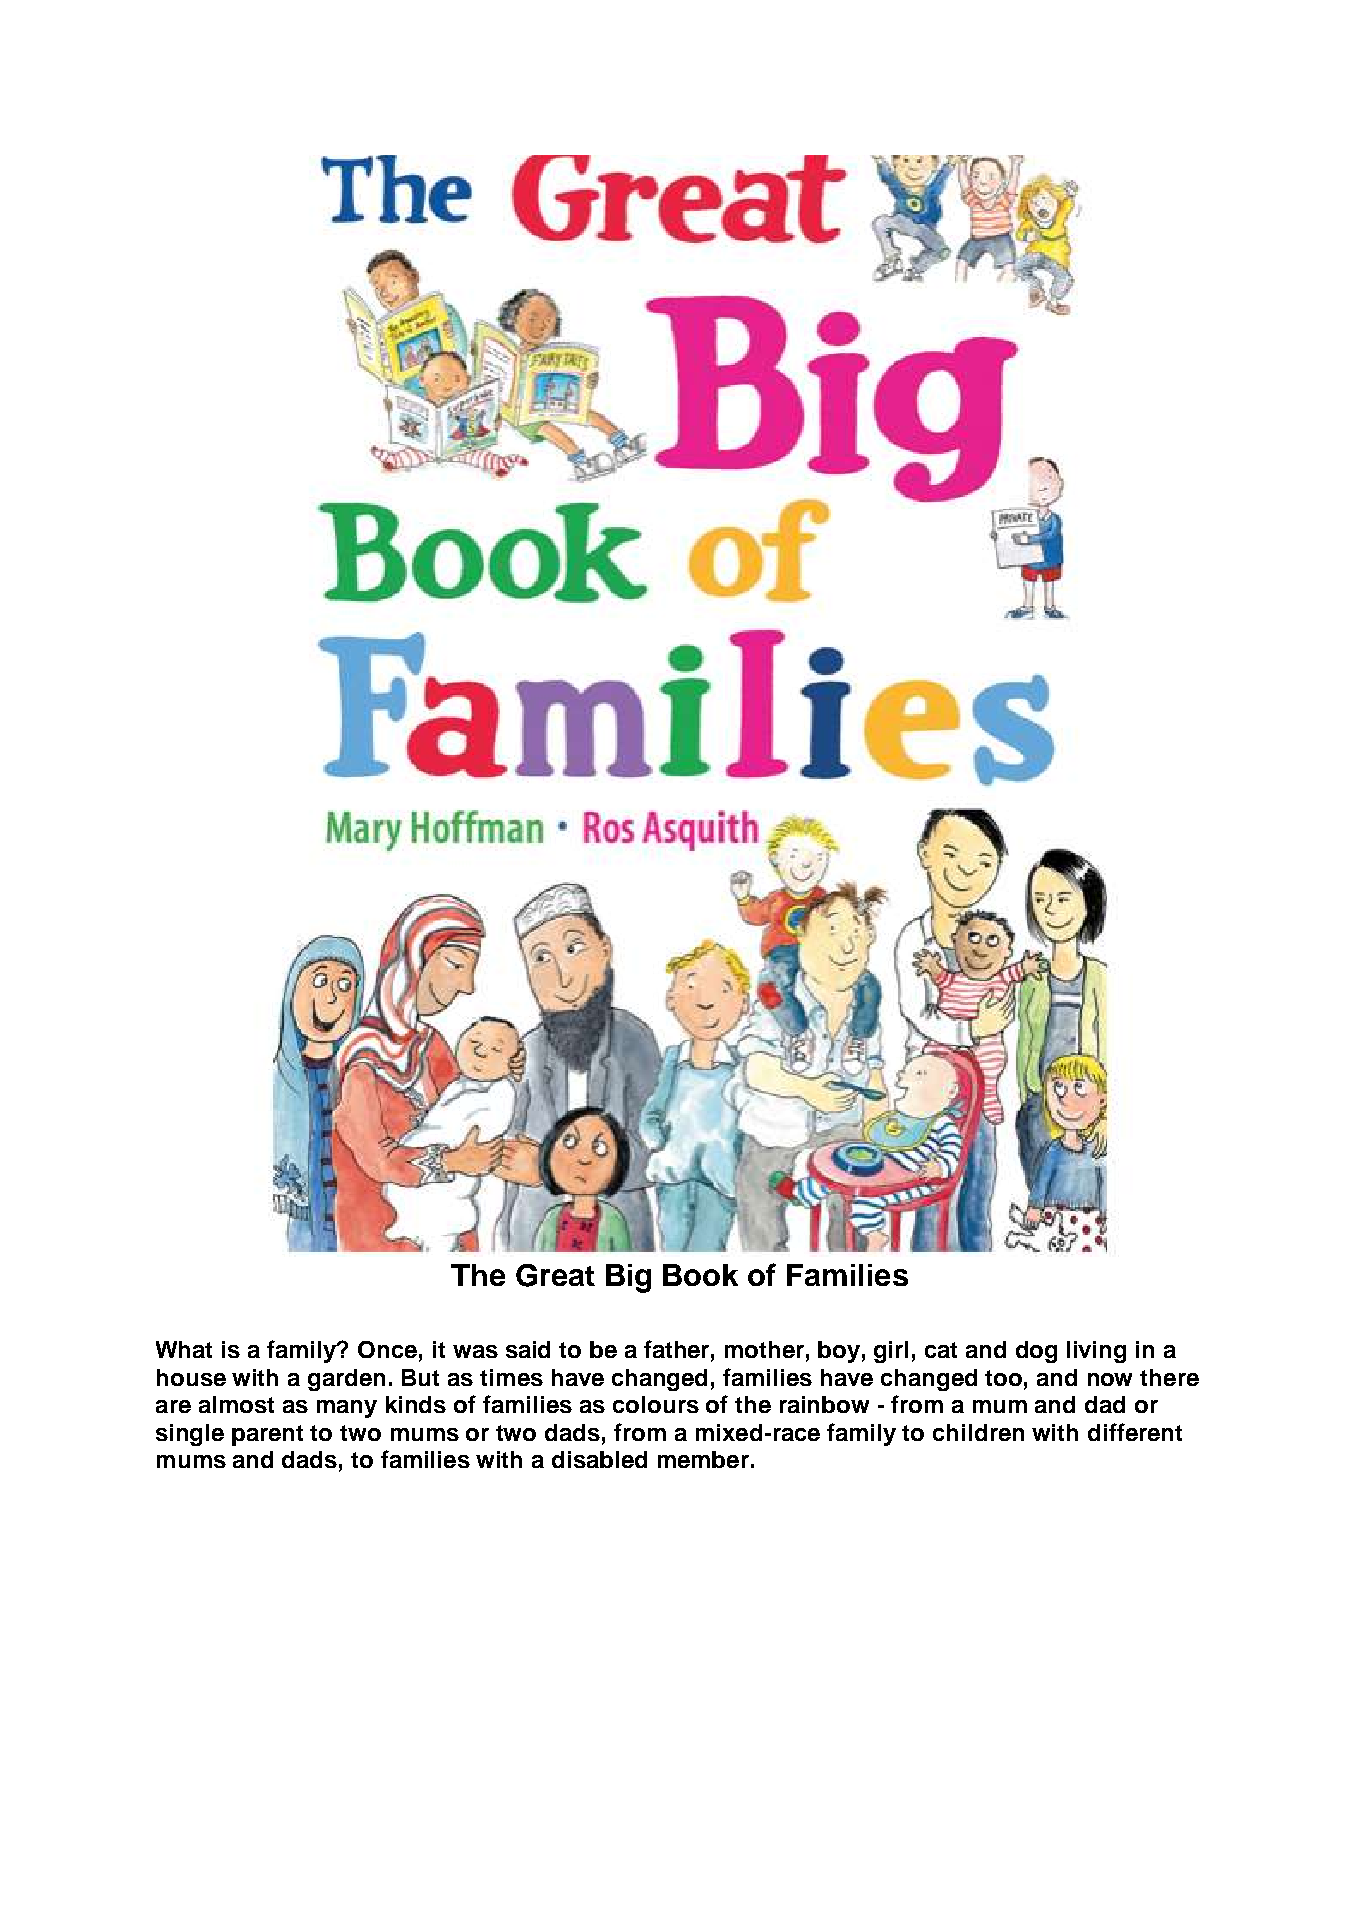 This screenshot has width=1360, height=1923. What do you see at coordinates (978, 1432) in the screenshot?
I see `children` at bounding box center [978, 1432].
